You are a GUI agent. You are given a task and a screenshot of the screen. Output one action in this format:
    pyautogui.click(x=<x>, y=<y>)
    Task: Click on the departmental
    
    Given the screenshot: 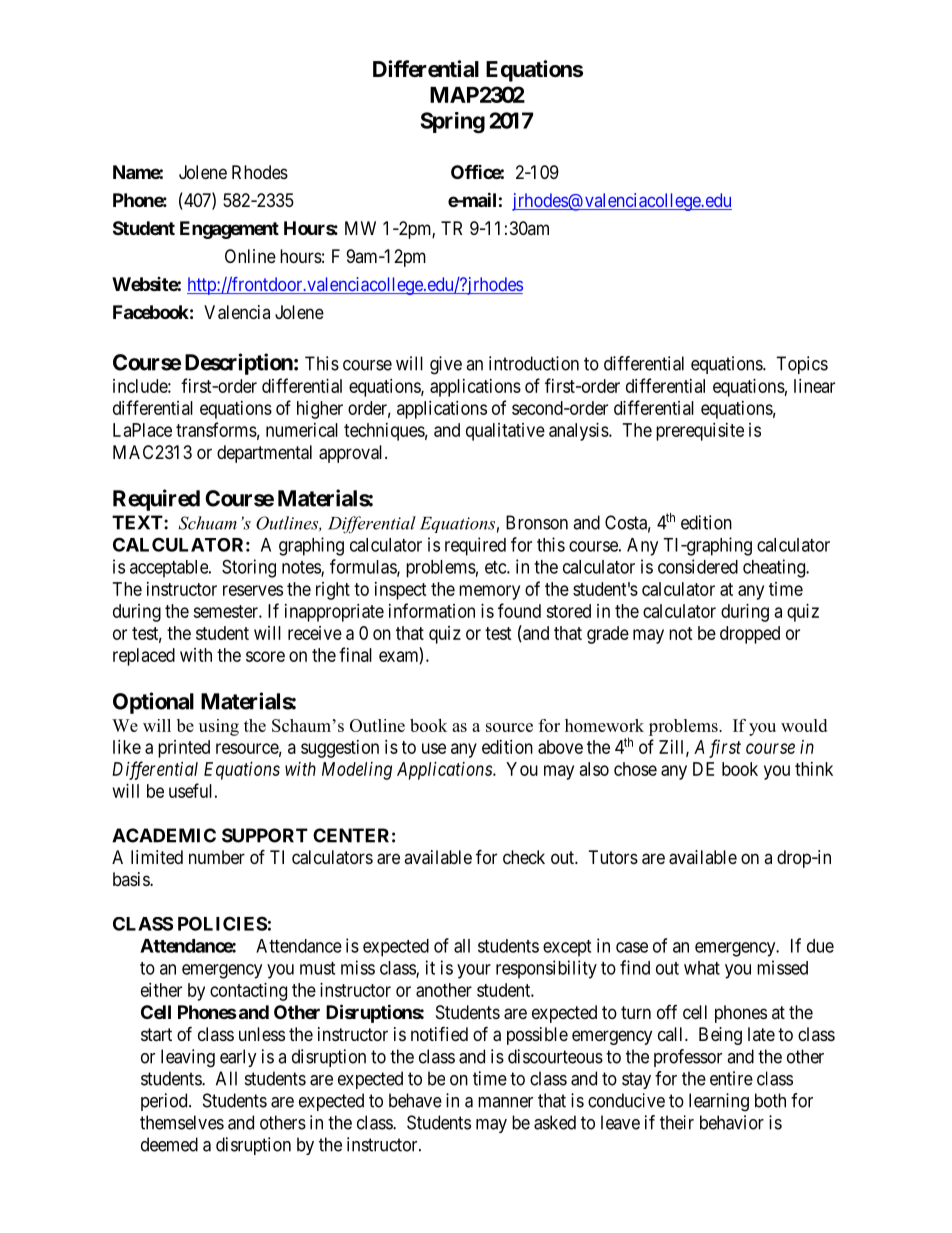 What is the action you would take?
    pyautogui.click(x=264, y=454)
